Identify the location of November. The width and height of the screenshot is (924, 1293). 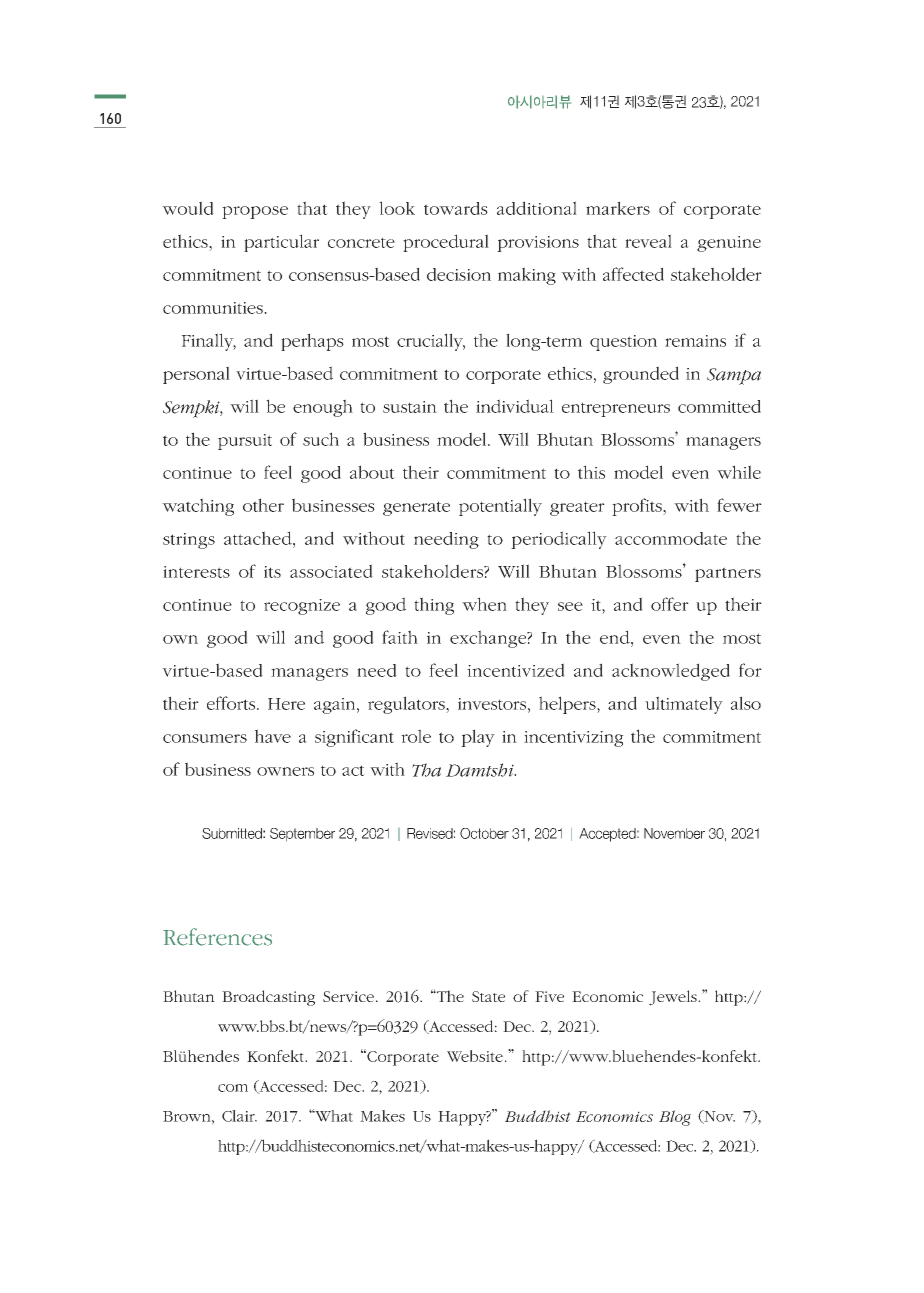
(674, 833).
